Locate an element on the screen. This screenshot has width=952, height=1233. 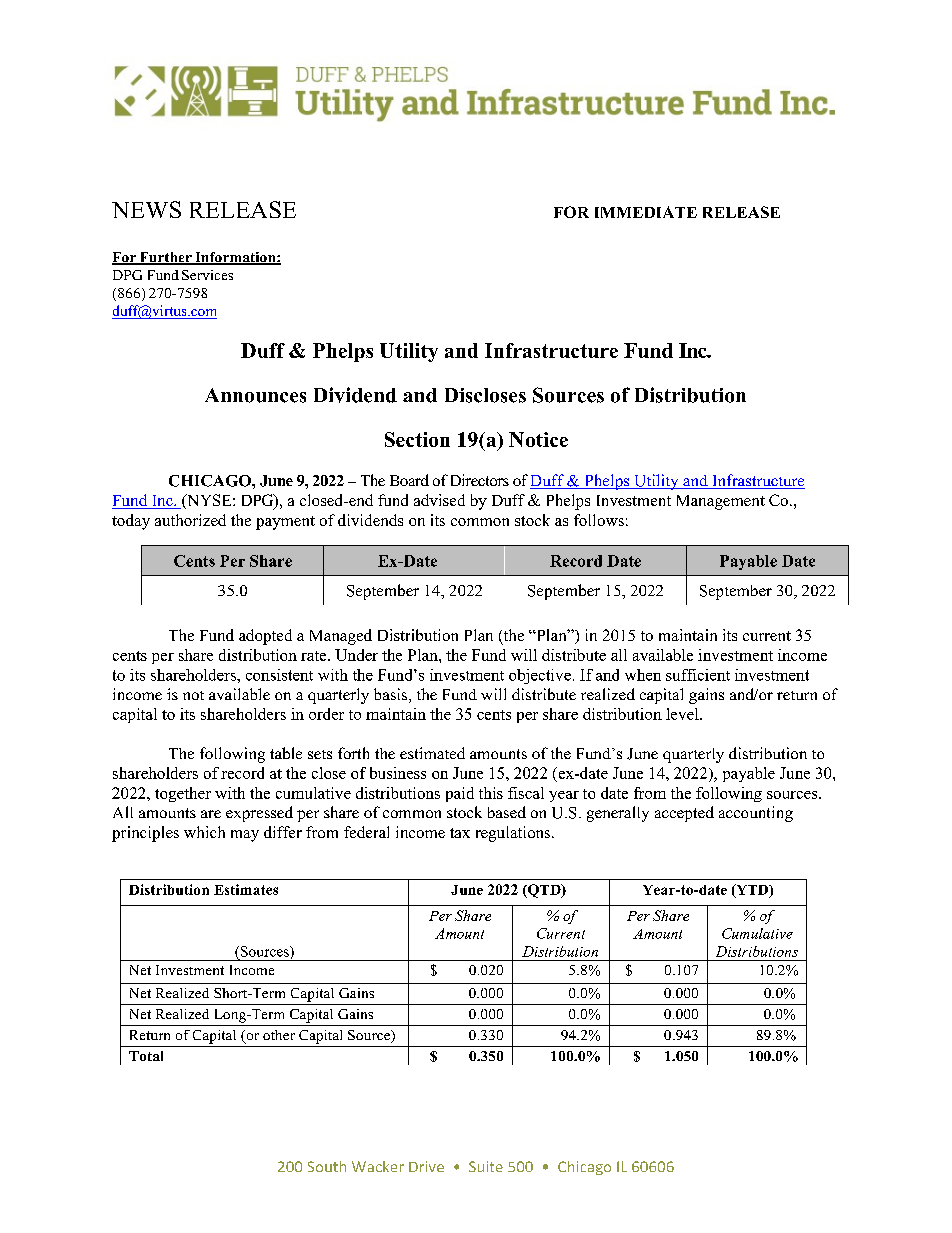
Total is located at coordinates (146, 1056).
